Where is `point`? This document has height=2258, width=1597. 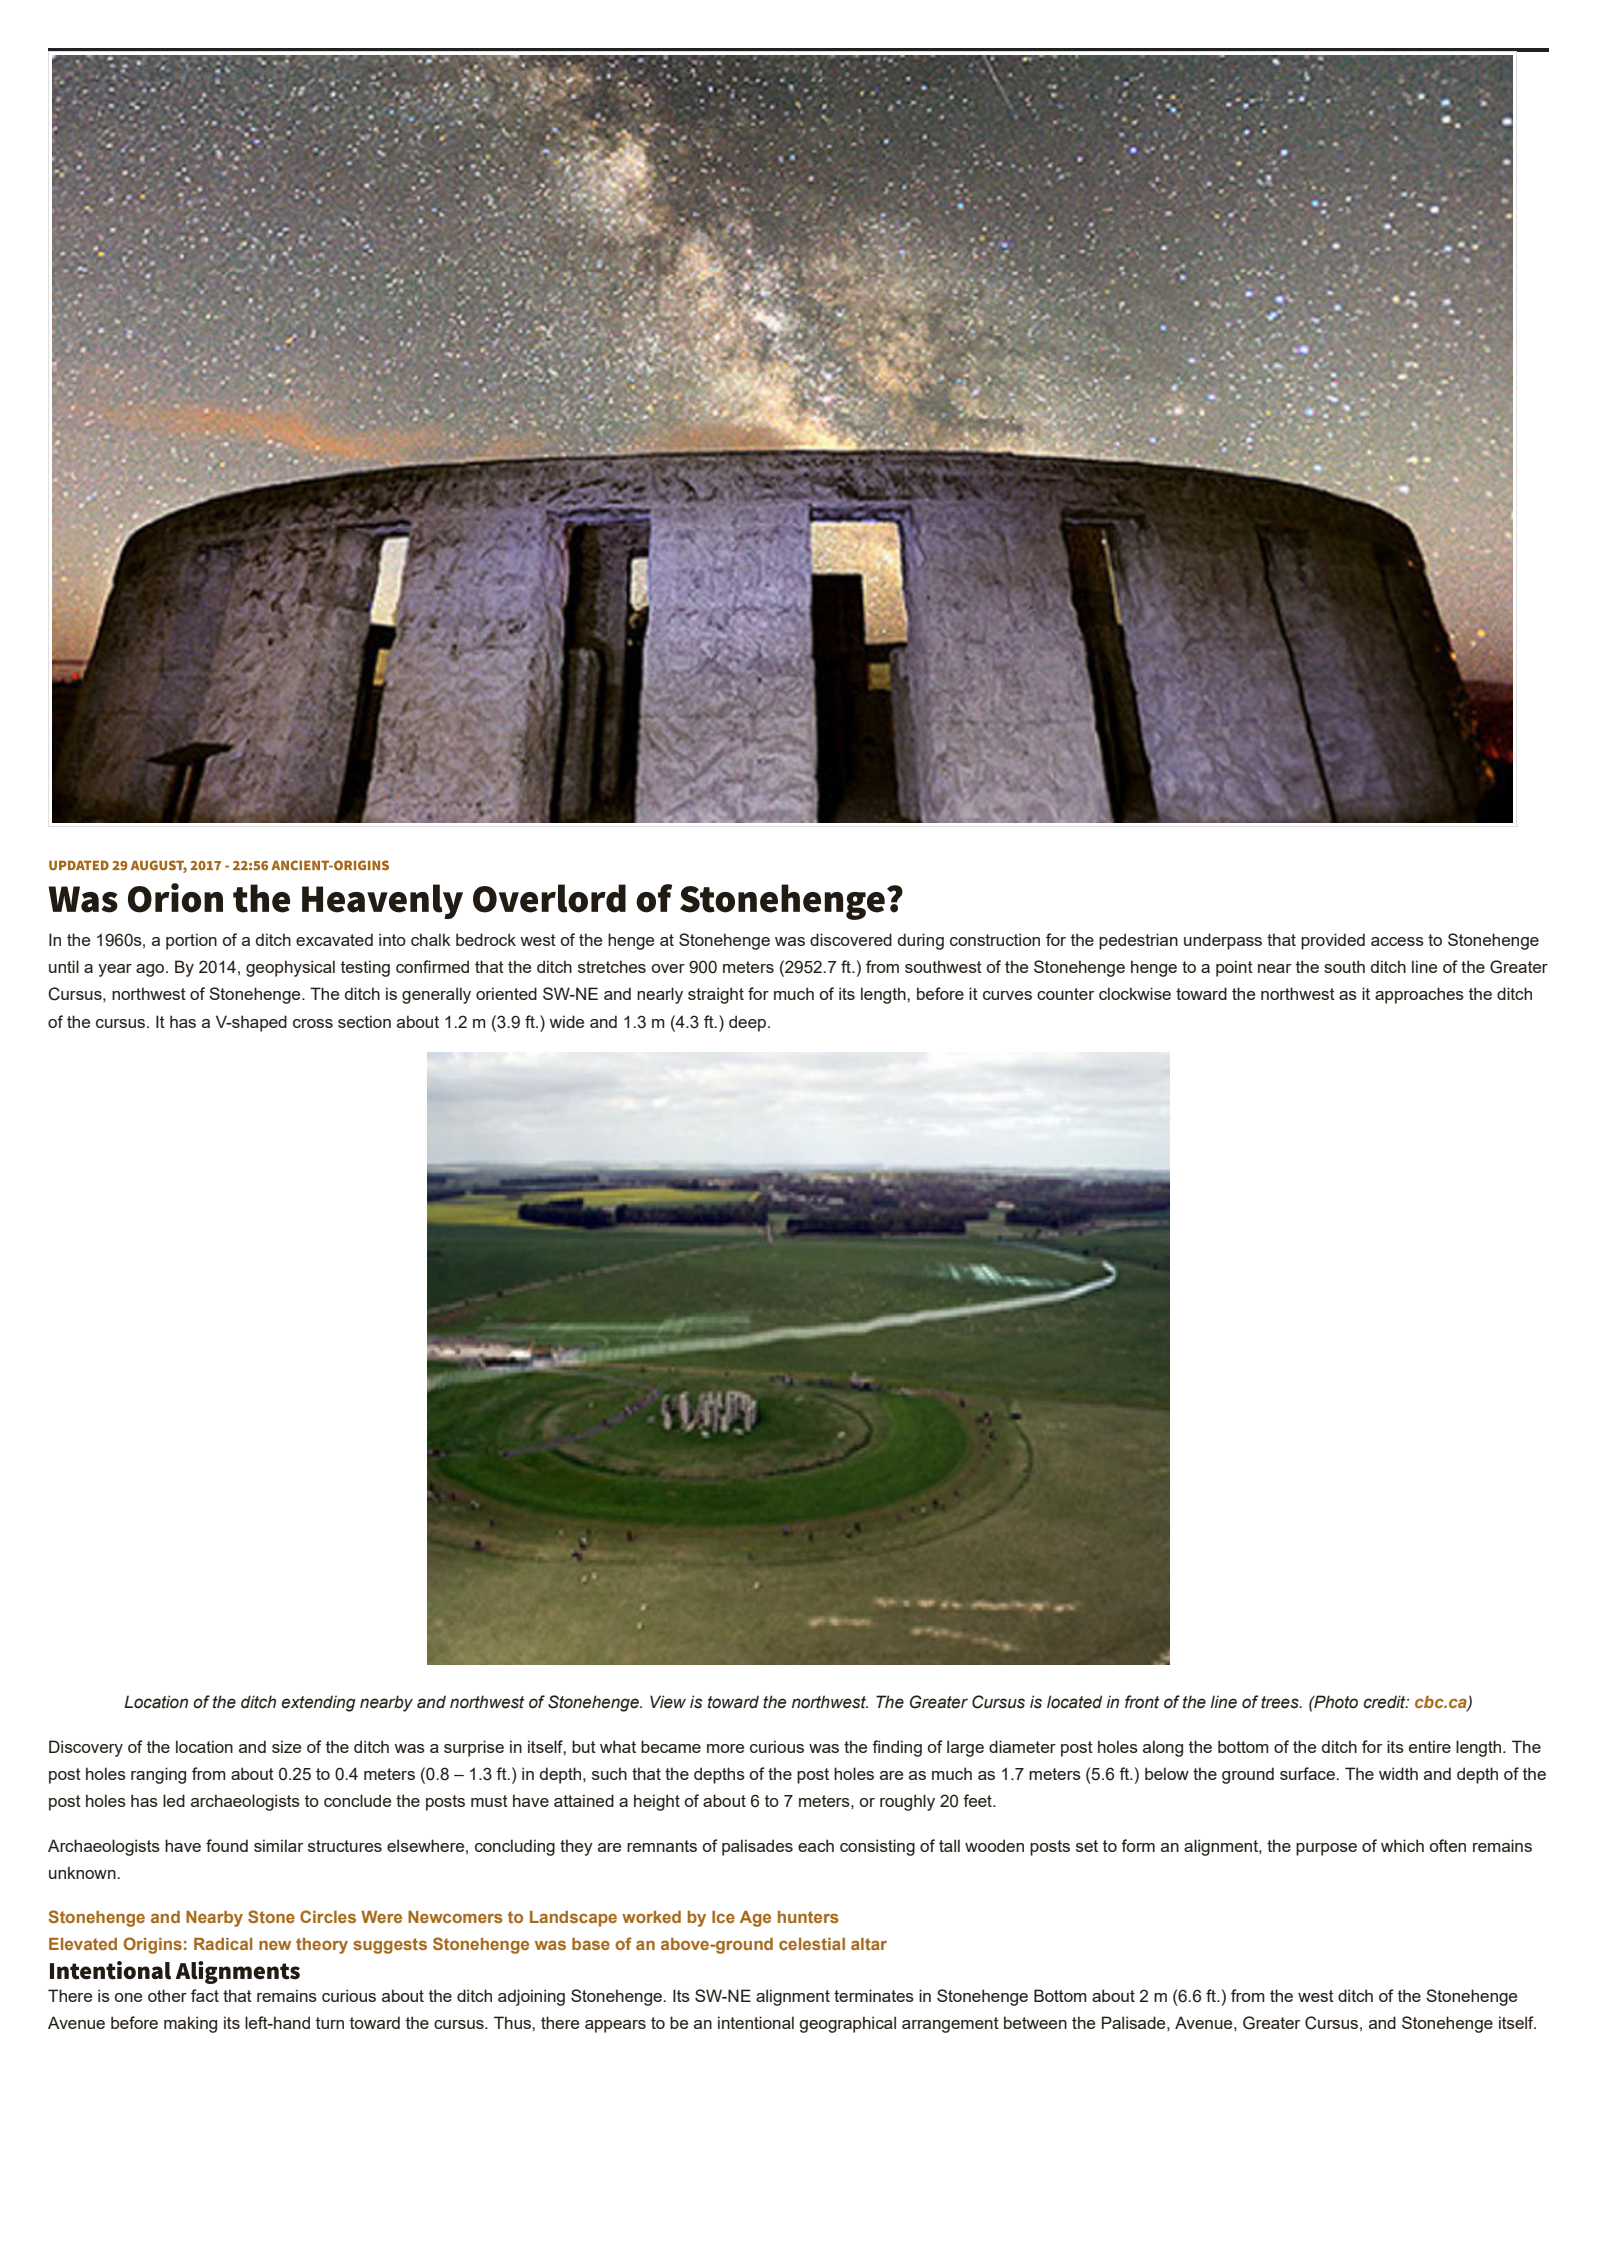 point is located at coordinates (1234, 968).
